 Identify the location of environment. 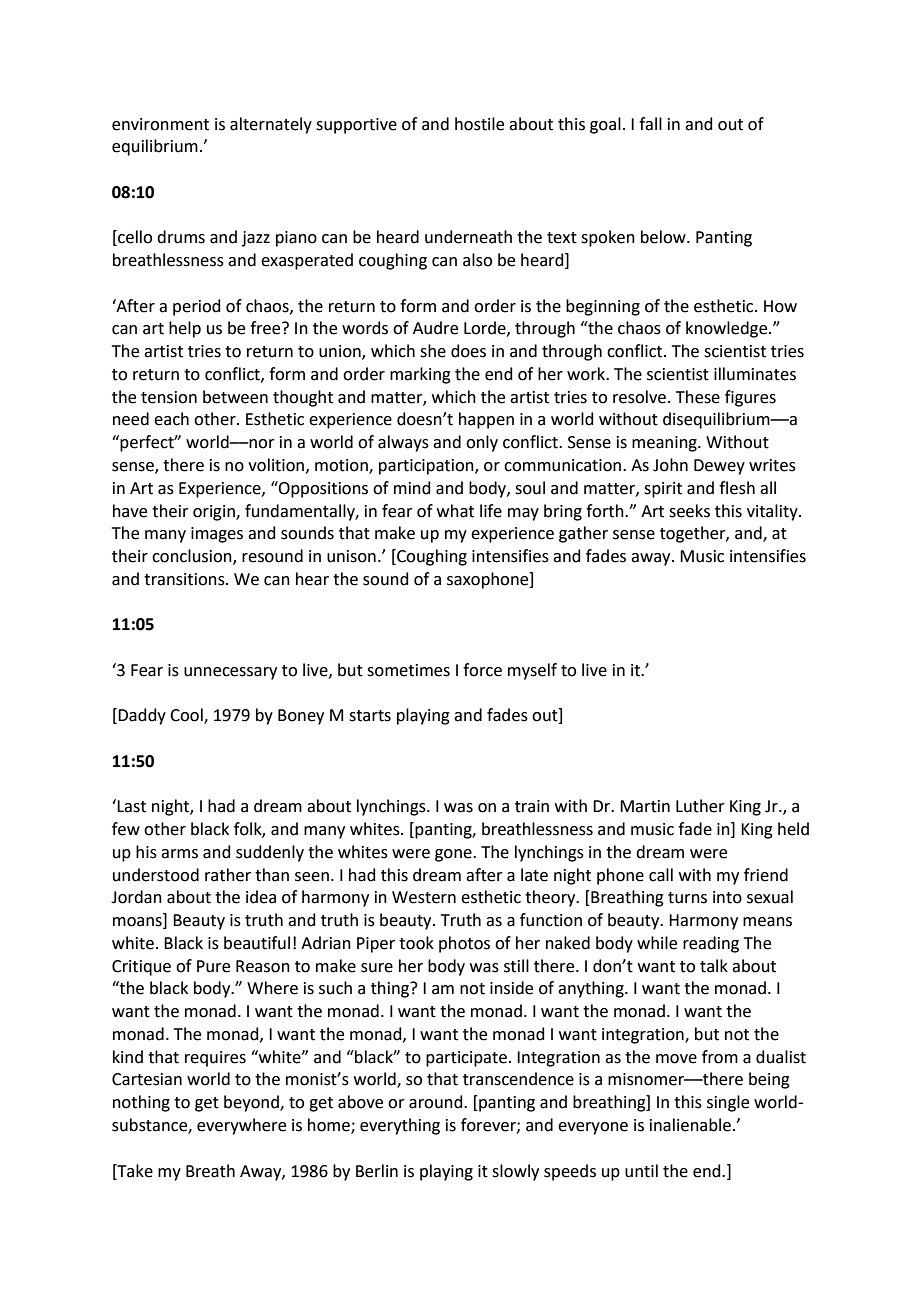
(160, 124).
